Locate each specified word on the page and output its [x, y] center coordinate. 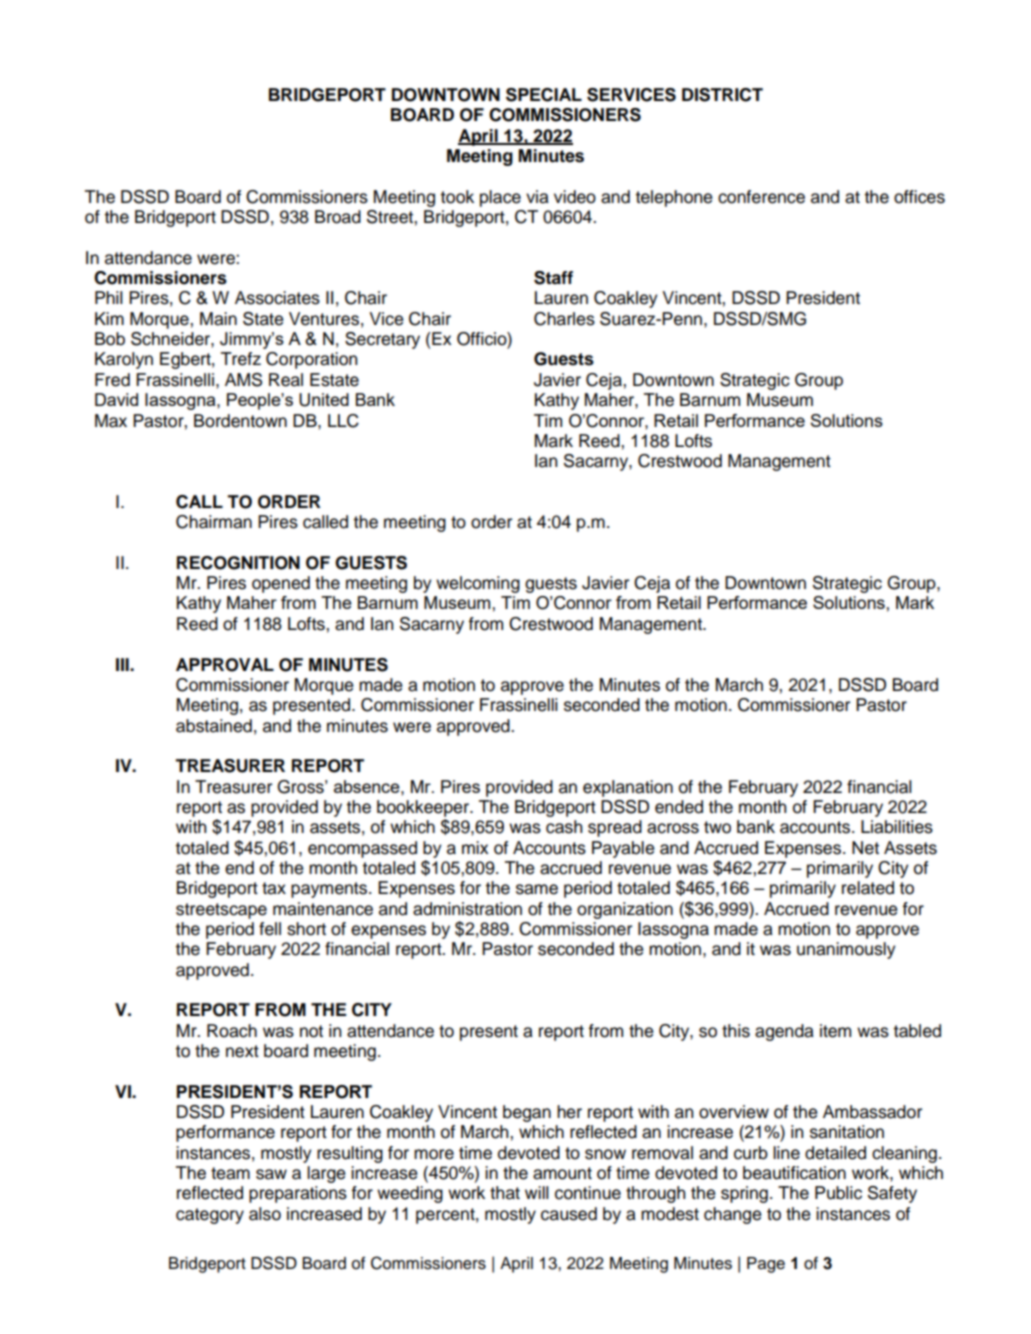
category [210, 1216]
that [505, 1193]
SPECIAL [544, 95]
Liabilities [897, 827]
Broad [338, 217]
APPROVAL [225, 665]
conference [761, 197]
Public [838, 1193]
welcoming [478, 584]
